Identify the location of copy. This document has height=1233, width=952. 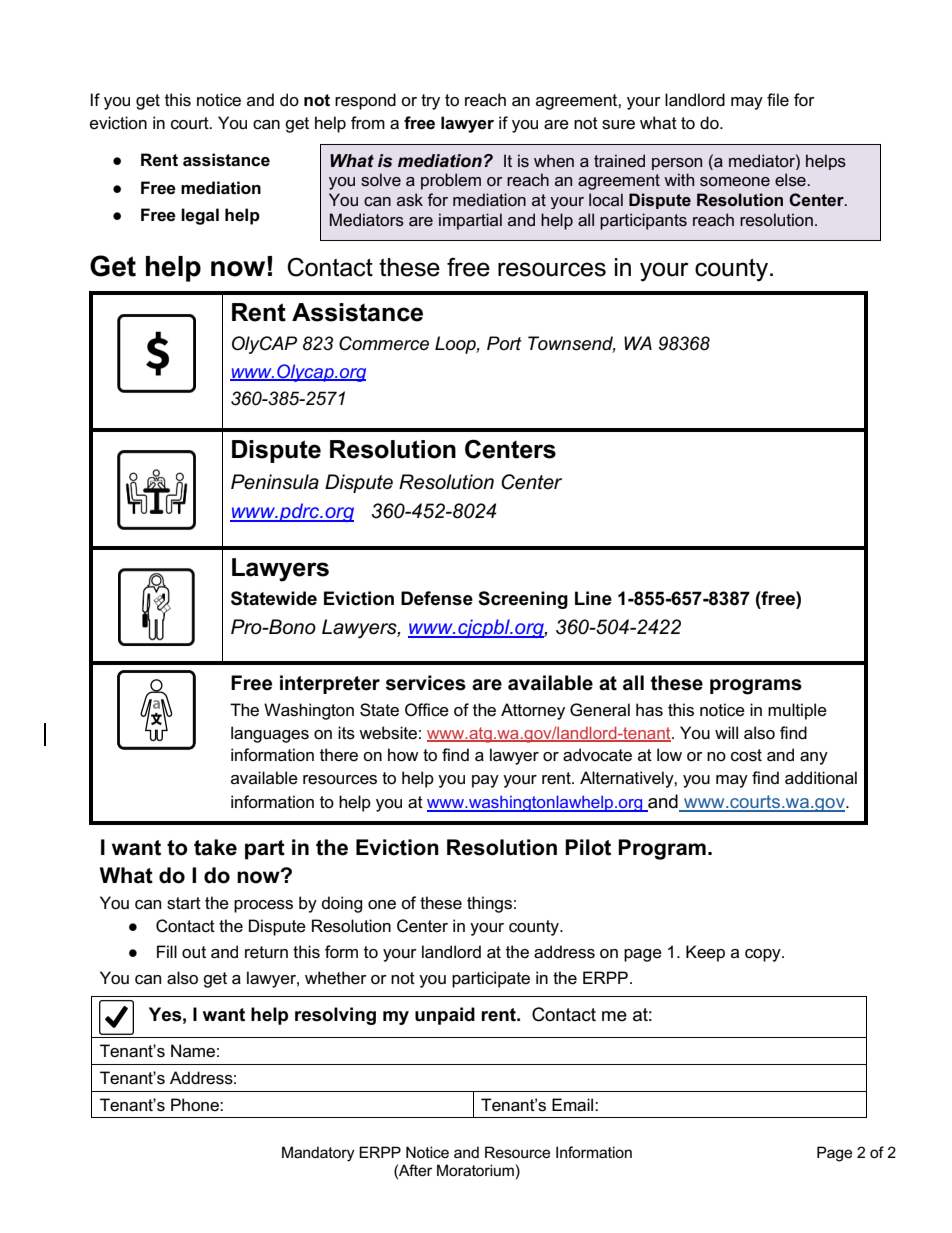
(764, 955).
